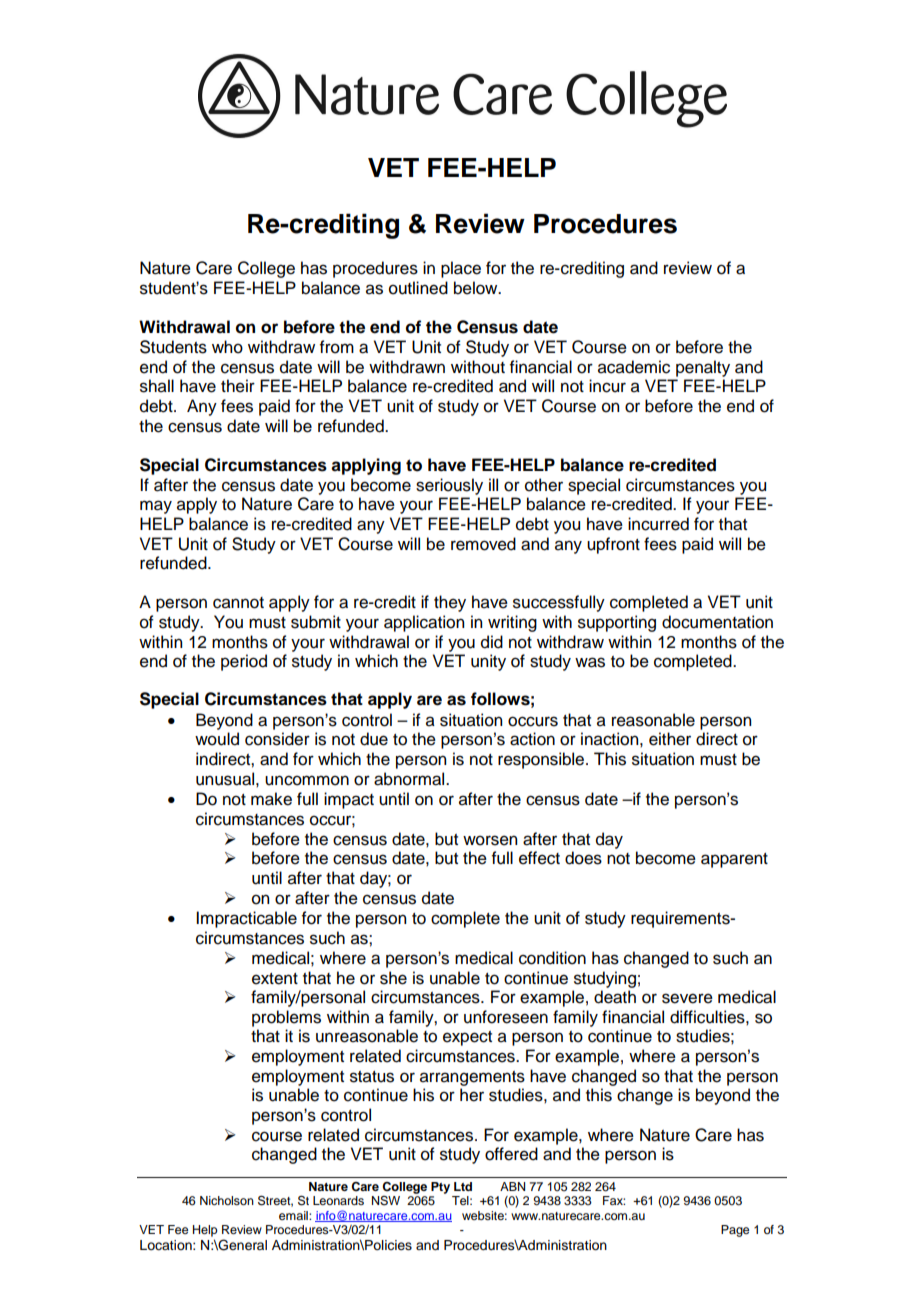 The height and width of the page is (1308, 924). Describe the element at coordinates (418, 288) in the page. I see `outlined` at that location.
